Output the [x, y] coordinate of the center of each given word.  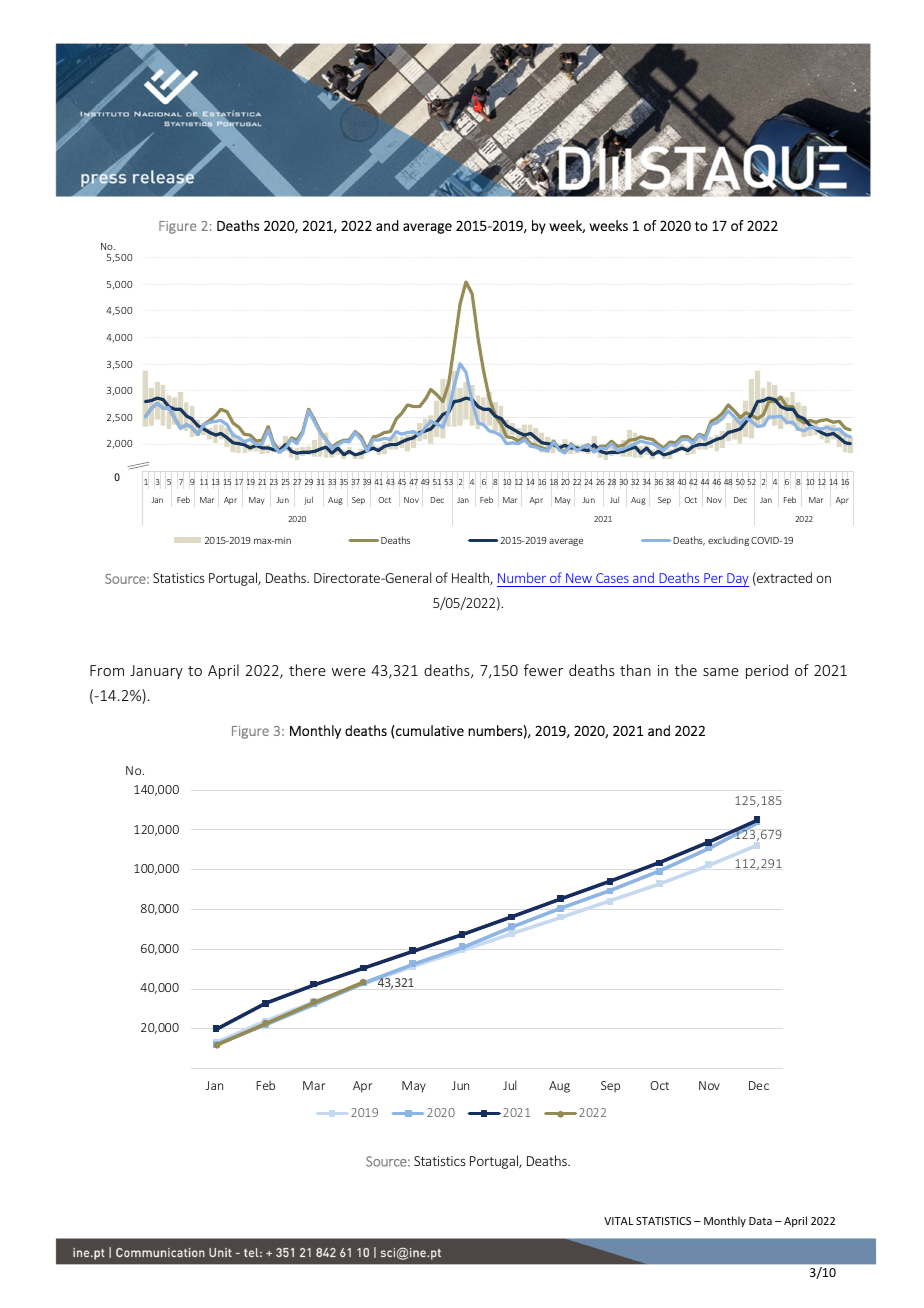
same [721, 672]
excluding [728, 541]
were [349, 672]
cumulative [429, 730]
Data [760, 1221]
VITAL [618, 1221]
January [156, 672]
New [579, 578]
